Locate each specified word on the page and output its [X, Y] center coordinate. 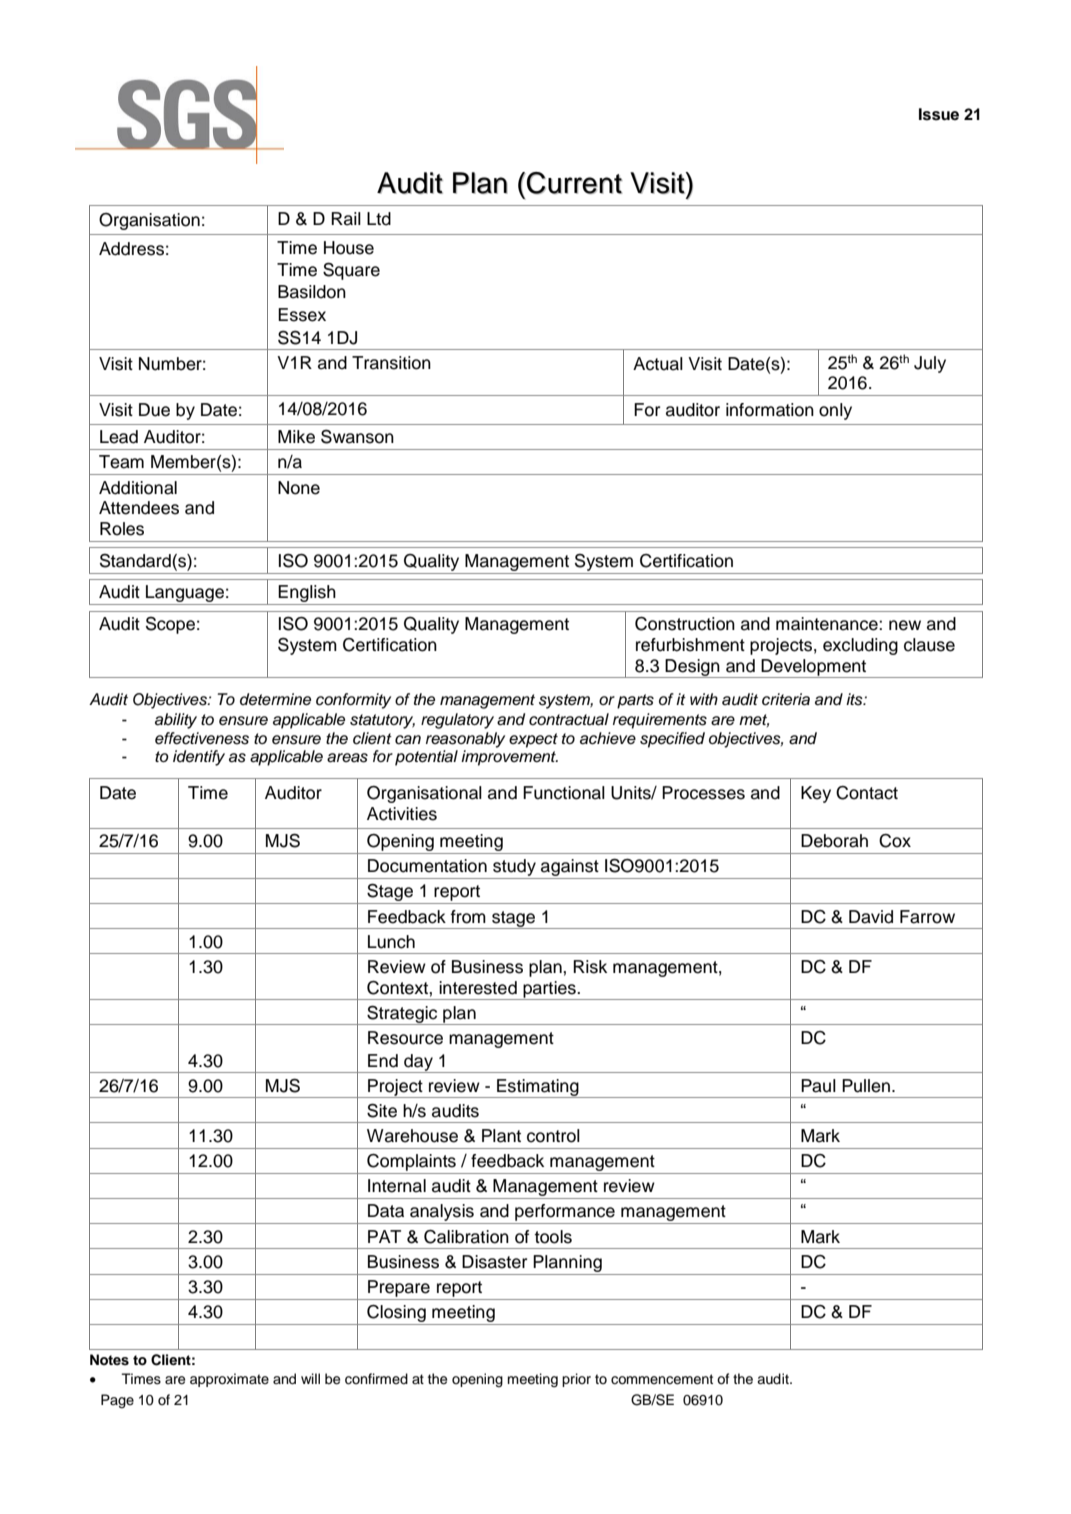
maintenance [828, 624]
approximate [229, 1380]
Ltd [379, 219]
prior [576, 1380]
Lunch [391, 942]
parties [549, 990]
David [871, 917]
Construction [685, 624]
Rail [346, 219]
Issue [939, 114]
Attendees [139, 508]
